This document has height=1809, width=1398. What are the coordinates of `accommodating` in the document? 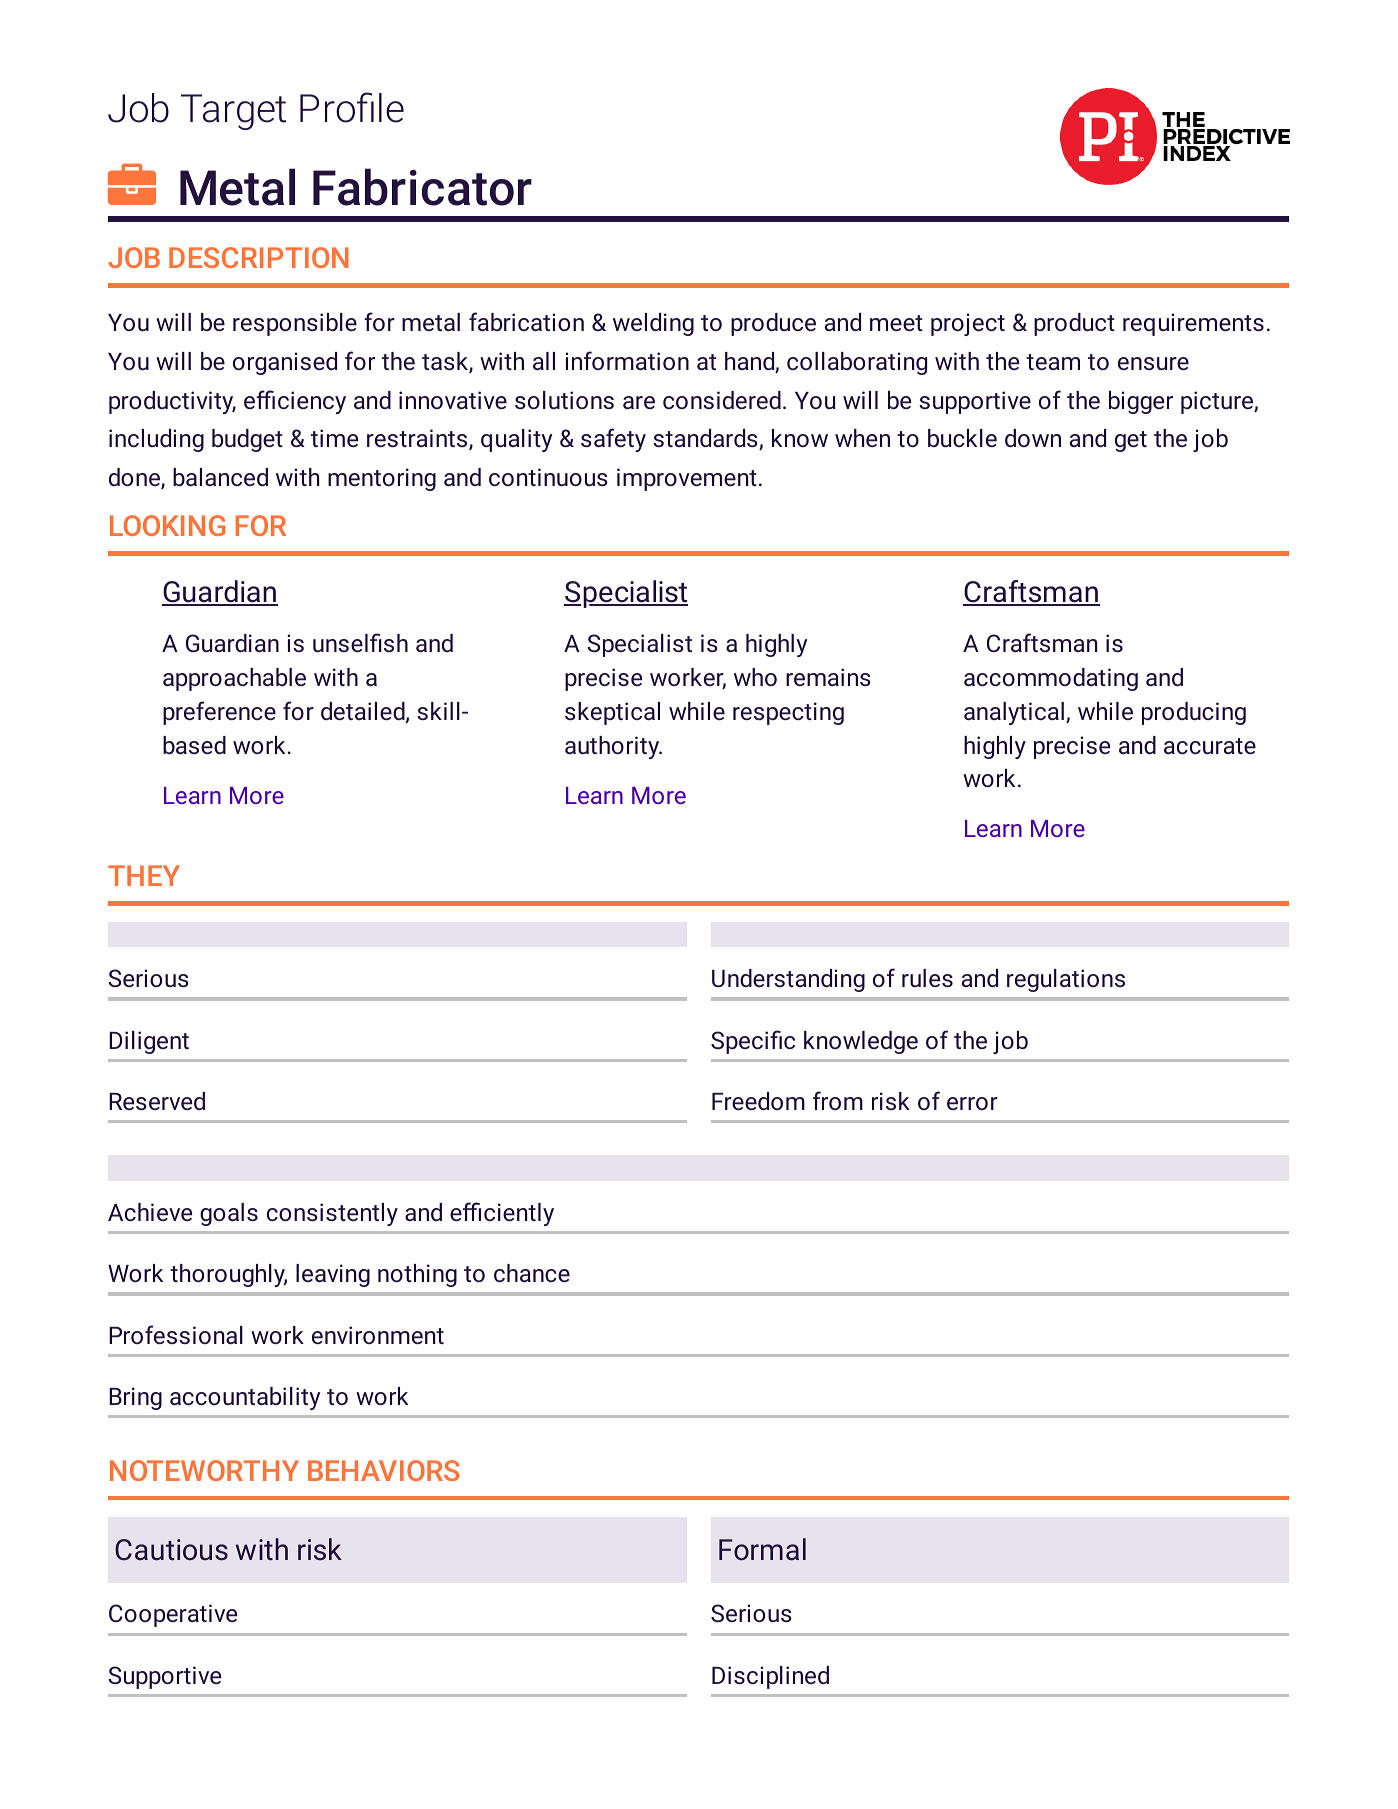 It's located at (1051, 679).
